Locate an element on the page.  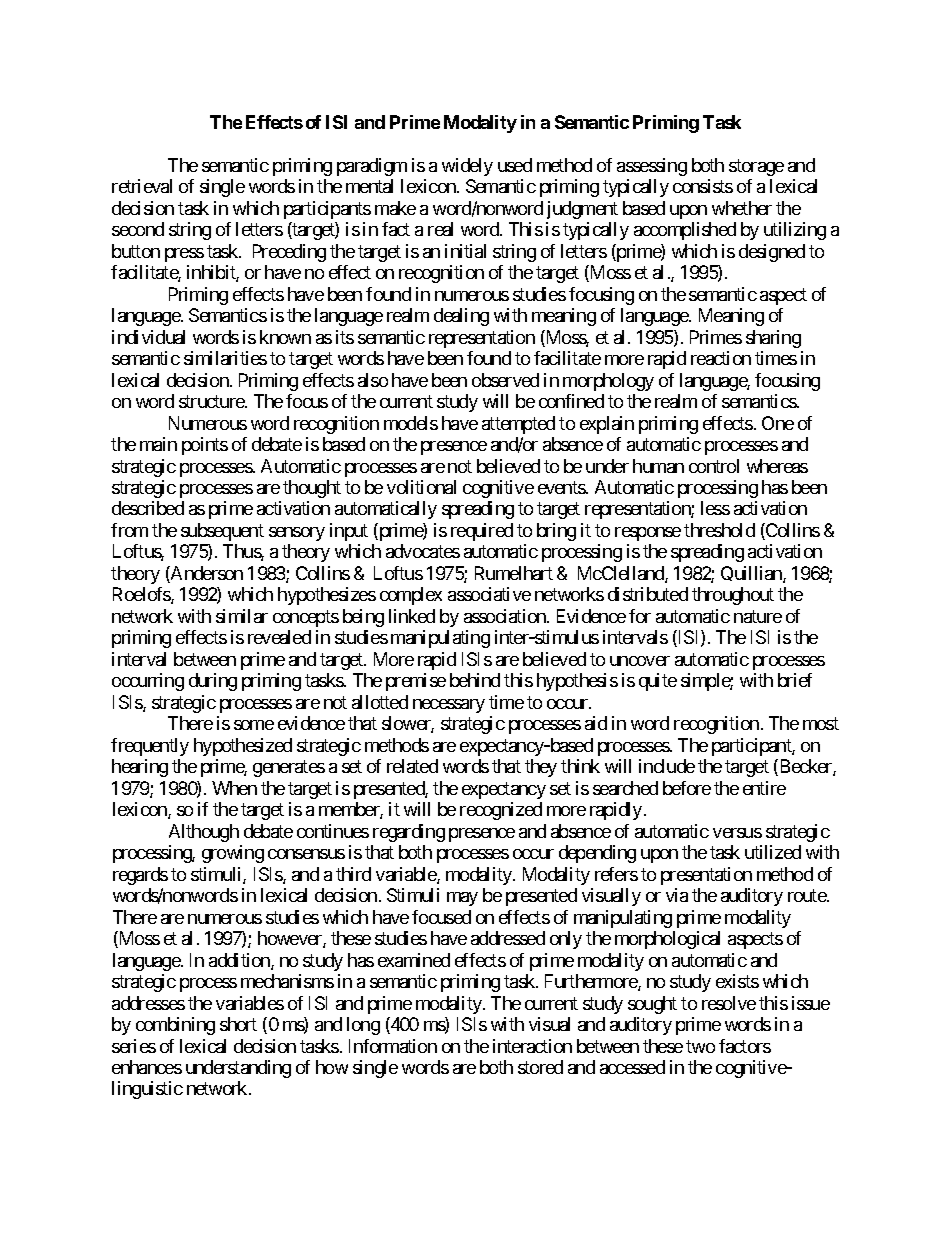
One is located at coordinates (778, 423).
